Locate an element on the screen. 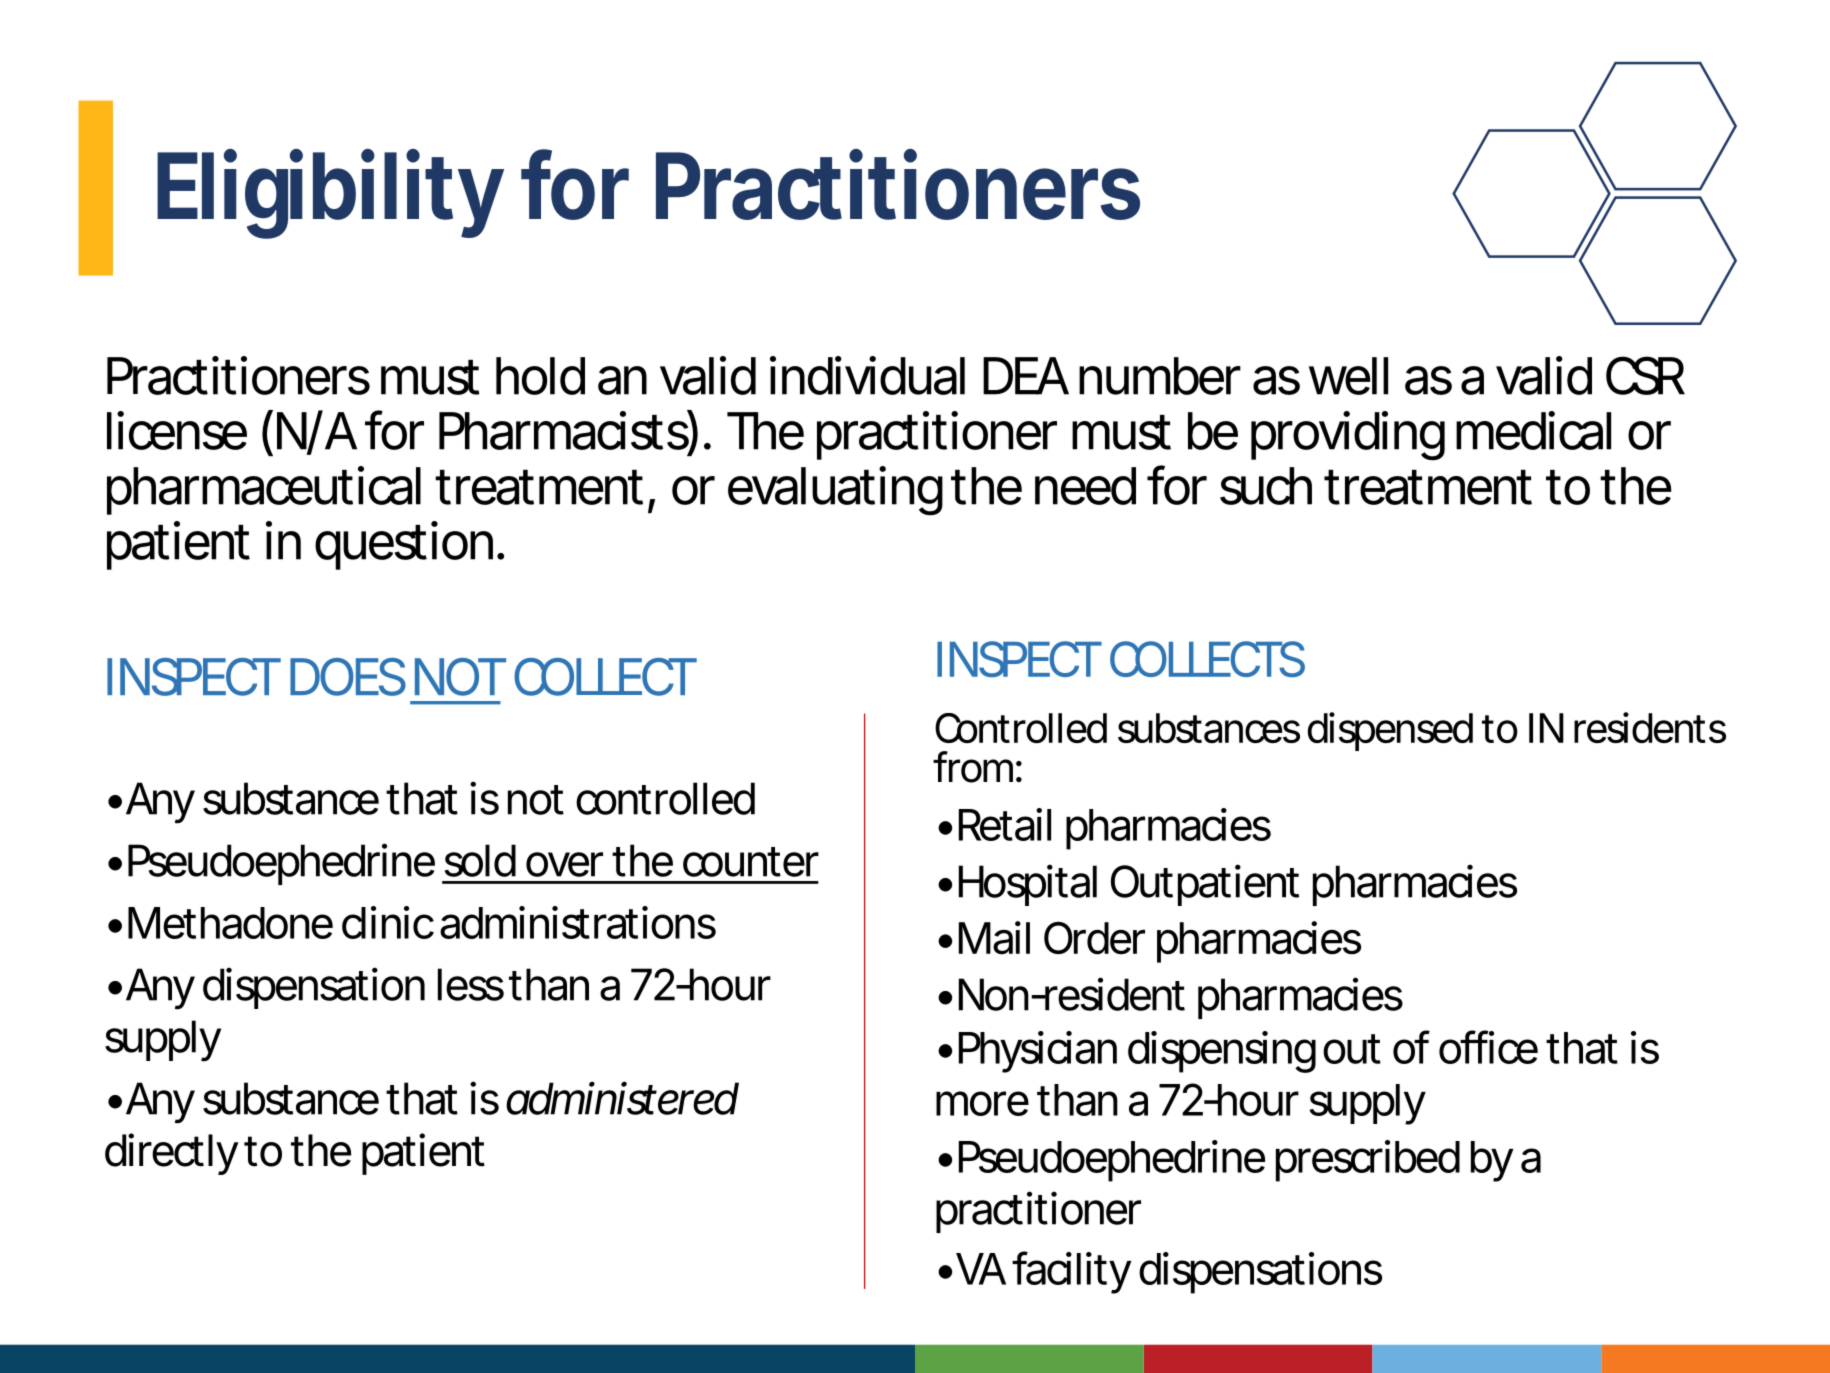  office is located at coordinates (1488, 1047).
